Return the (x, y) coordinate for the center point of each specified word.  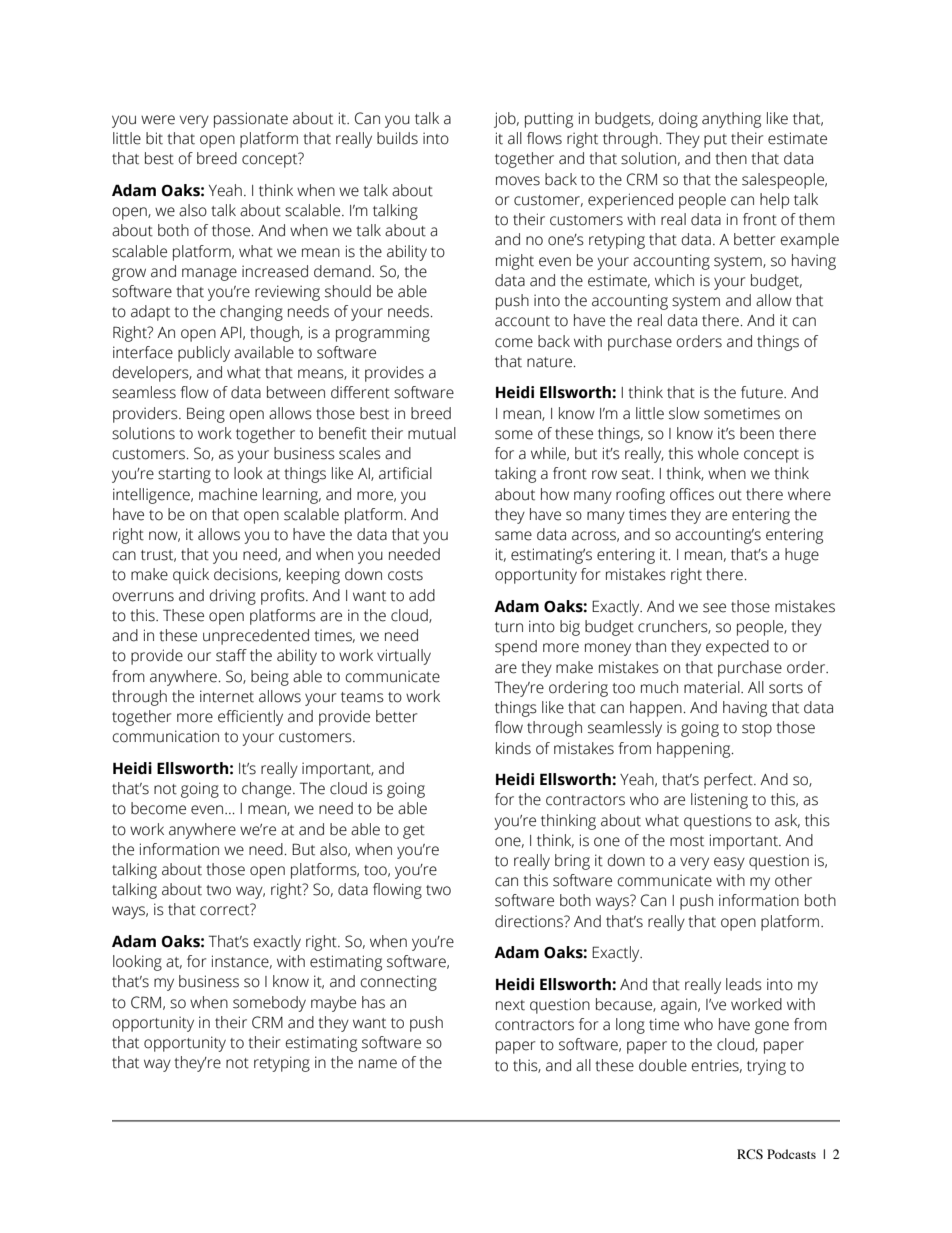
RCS (750, 1154)
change (268, 790)
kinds (513, 748)
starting (184, 475)
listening (719, 801)
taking (515, 475)
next (510, 1005)
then (731, 158)
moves (518, 181)
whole (718, 453)
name (378, 1064)
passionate (251, 120)
